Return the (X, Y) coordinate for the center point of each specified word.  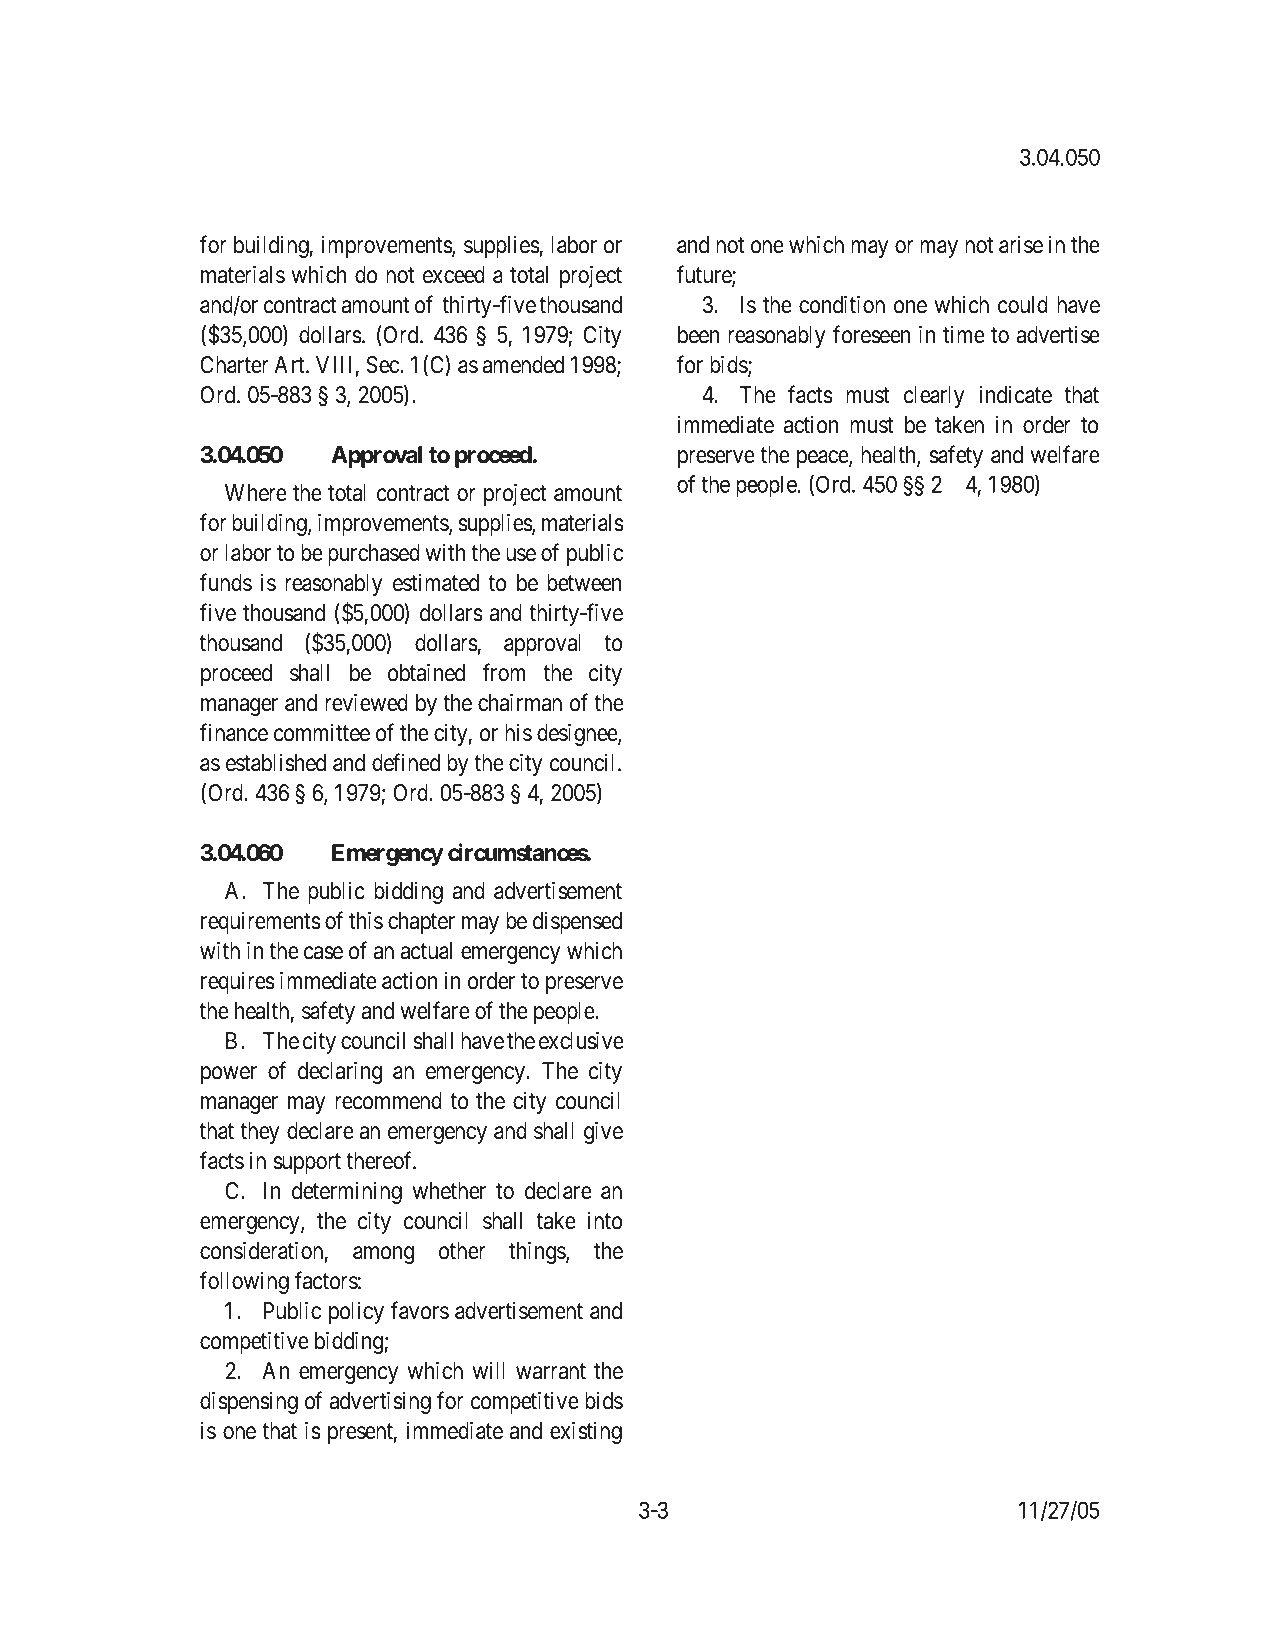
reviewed (366, 702)
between (584, 583)
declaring (340, 1072)
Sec (383, 365)
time (964, 335)
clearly (934, 397)
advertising (380, 1402)
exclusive (581, 1040)
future (704, 275)
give (603, 1132)
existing (586, 1432)
